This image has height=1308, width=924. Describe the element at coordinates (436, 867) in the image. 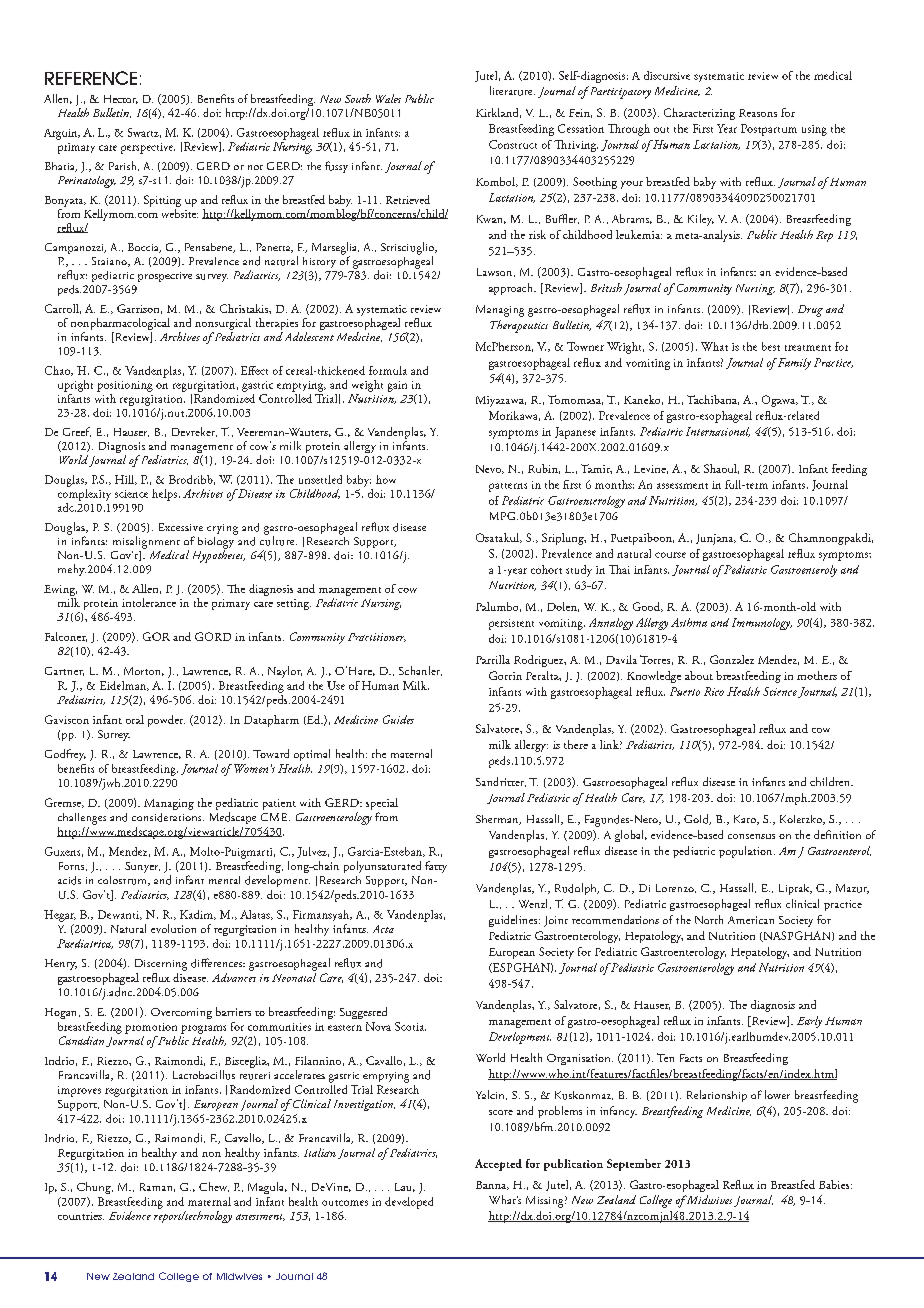

I see `fatty` at that location.
